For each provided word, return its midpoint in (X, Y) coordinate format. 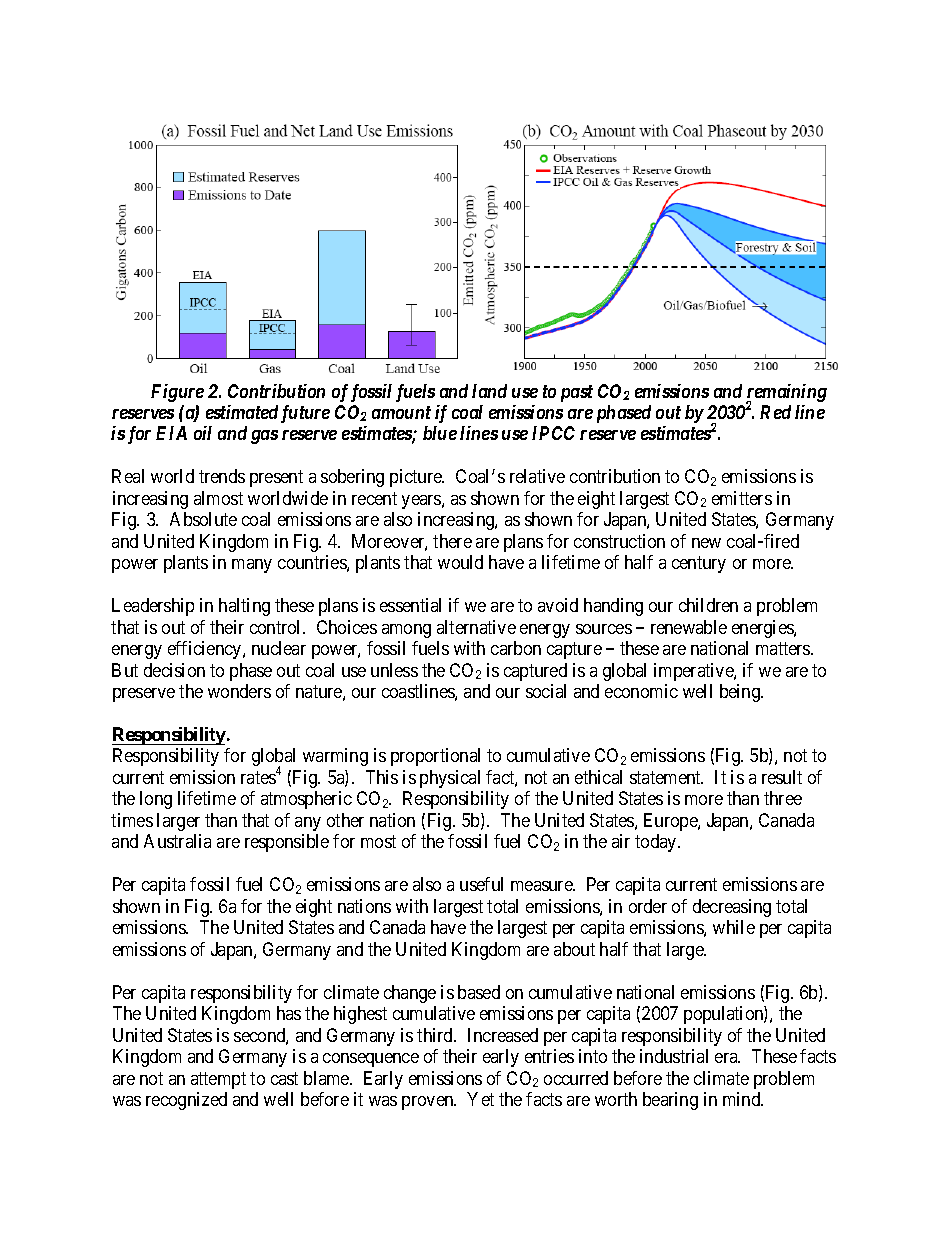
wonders (239, 691)
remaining (786, 394)
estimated (242, 412)
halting (244, 607)
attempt (218, 1080)
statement (666, 777)
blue (440, 433)
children (708, 605)
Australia (177, 841)
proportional (435, 757)
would (460, 562)
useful (481, 884)
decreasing (732, 908)
